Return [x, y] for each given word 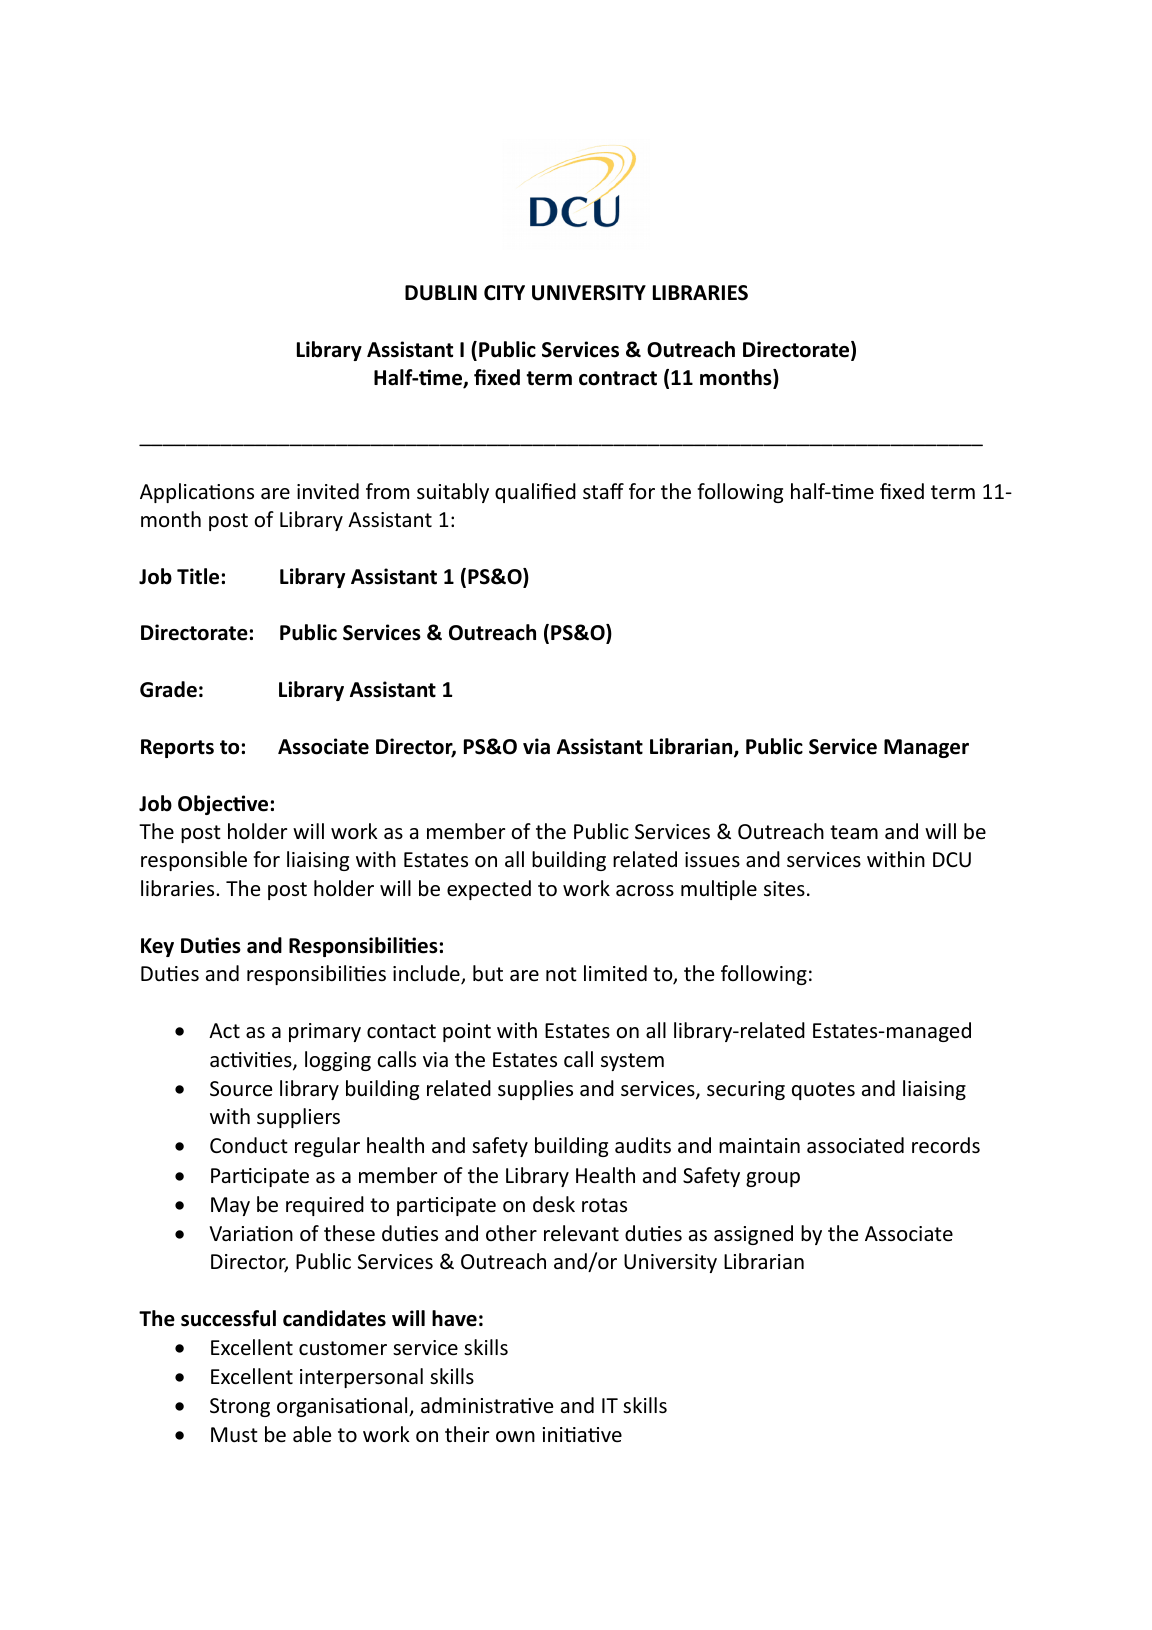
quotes [823, 1091]
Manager [926, 748]
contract [618, 378]
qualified [535, 493]
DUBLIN [441, 293]
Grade [168, 689]
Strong [240, 1407]
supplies [535, 1090]
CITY [504, 293]
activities [252, 1061]
